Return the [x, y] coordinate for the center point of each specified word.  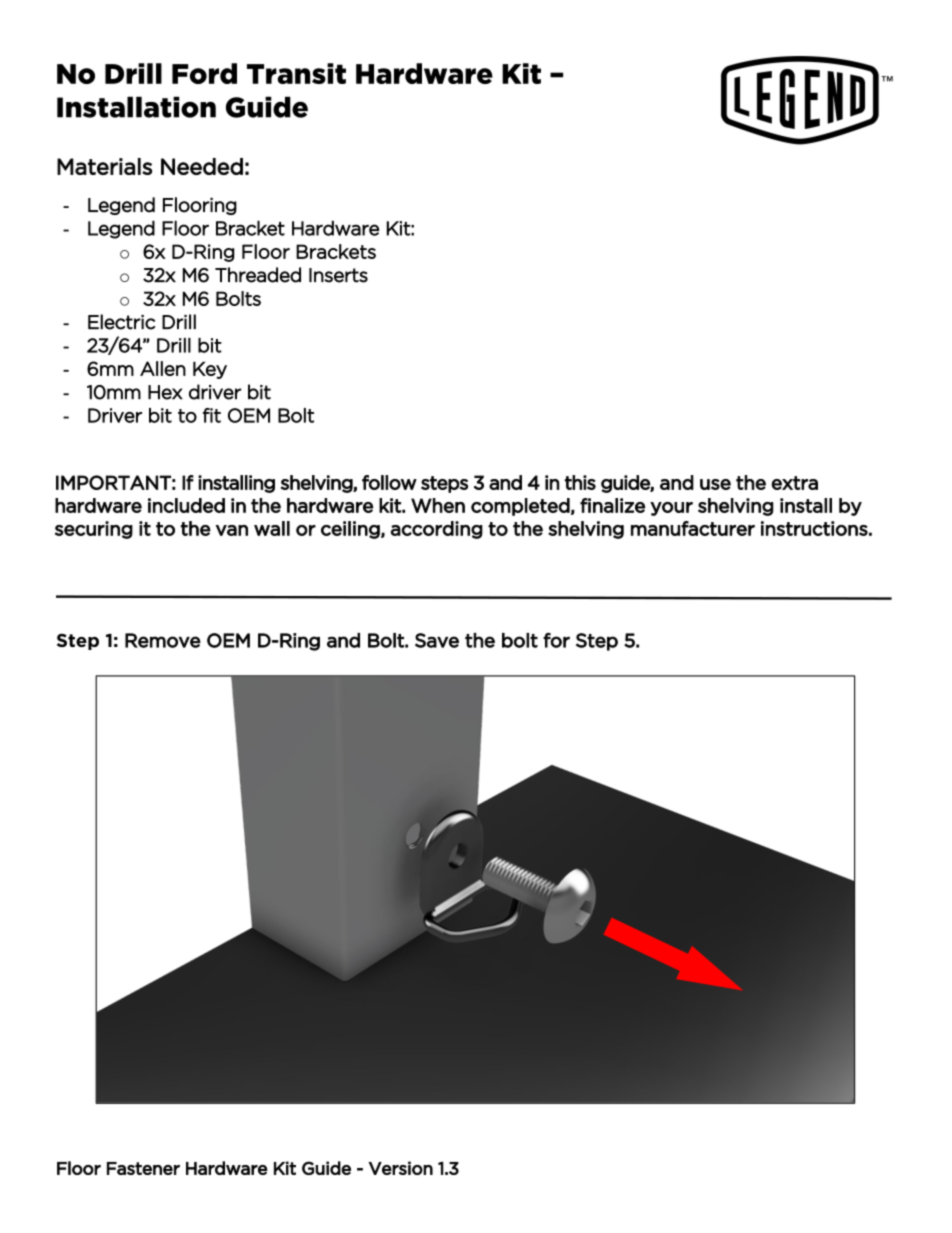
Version [401, 1168]
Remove [163, 640]
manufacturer [693, 528]
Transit [296, 73]
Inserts [338, 275]
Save [437, 640]
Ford [204, 73]
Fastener [143, 1168]
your [671, 509]
